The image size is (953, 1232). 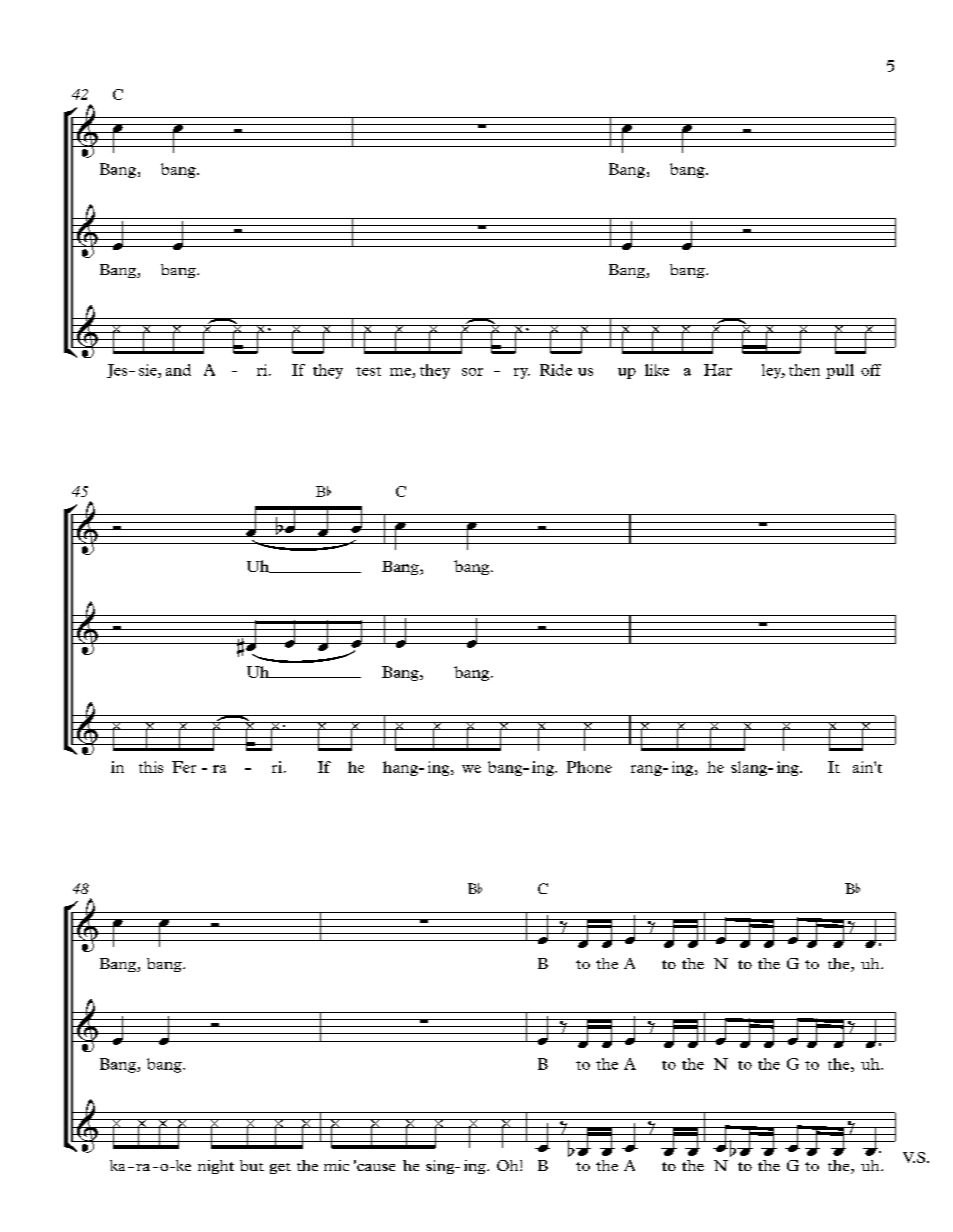 I want to click on Fer, so click(x=184, y=767).
